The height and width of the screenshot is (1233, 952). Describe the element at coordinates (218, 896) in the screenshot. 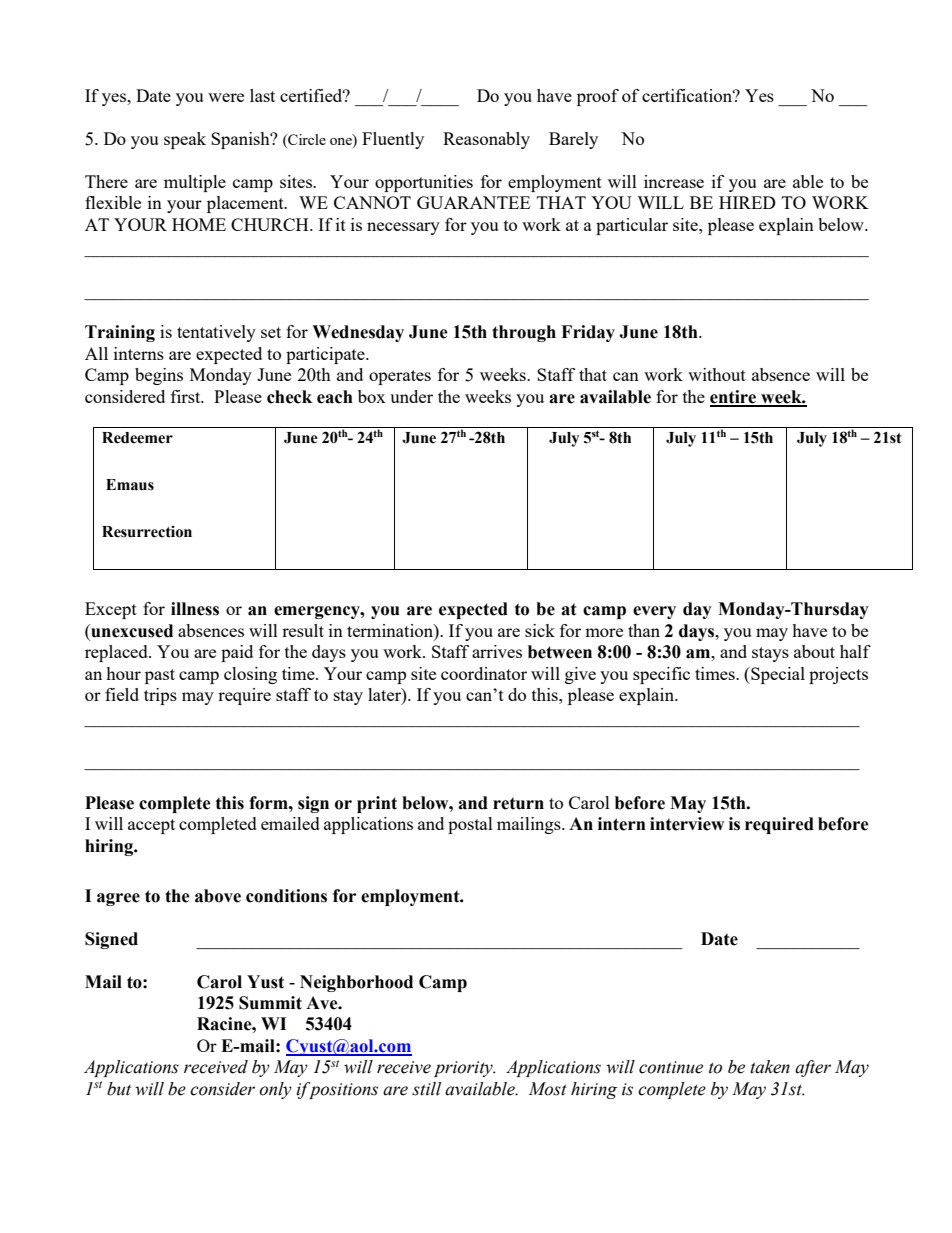

I see `above` at that location.
